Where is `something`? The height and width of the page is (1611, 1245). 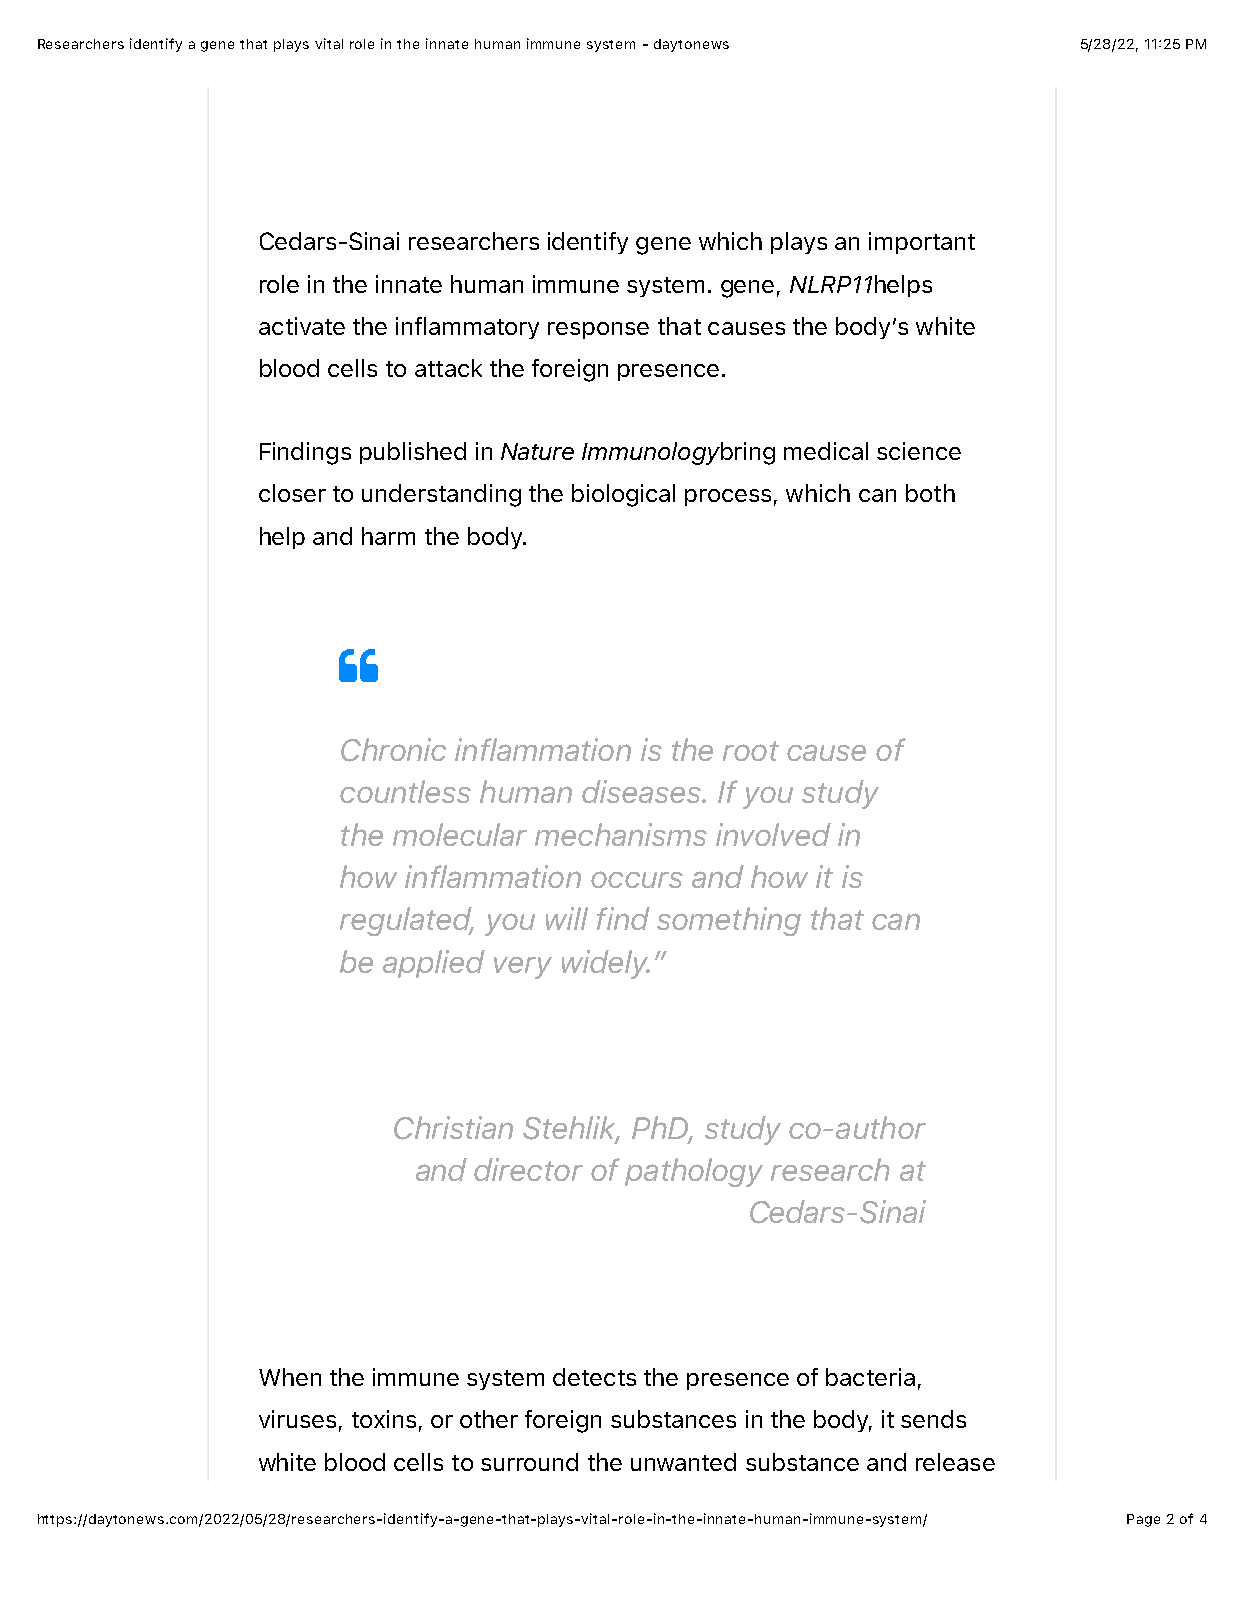 something is located at coordinates (729, 921).
